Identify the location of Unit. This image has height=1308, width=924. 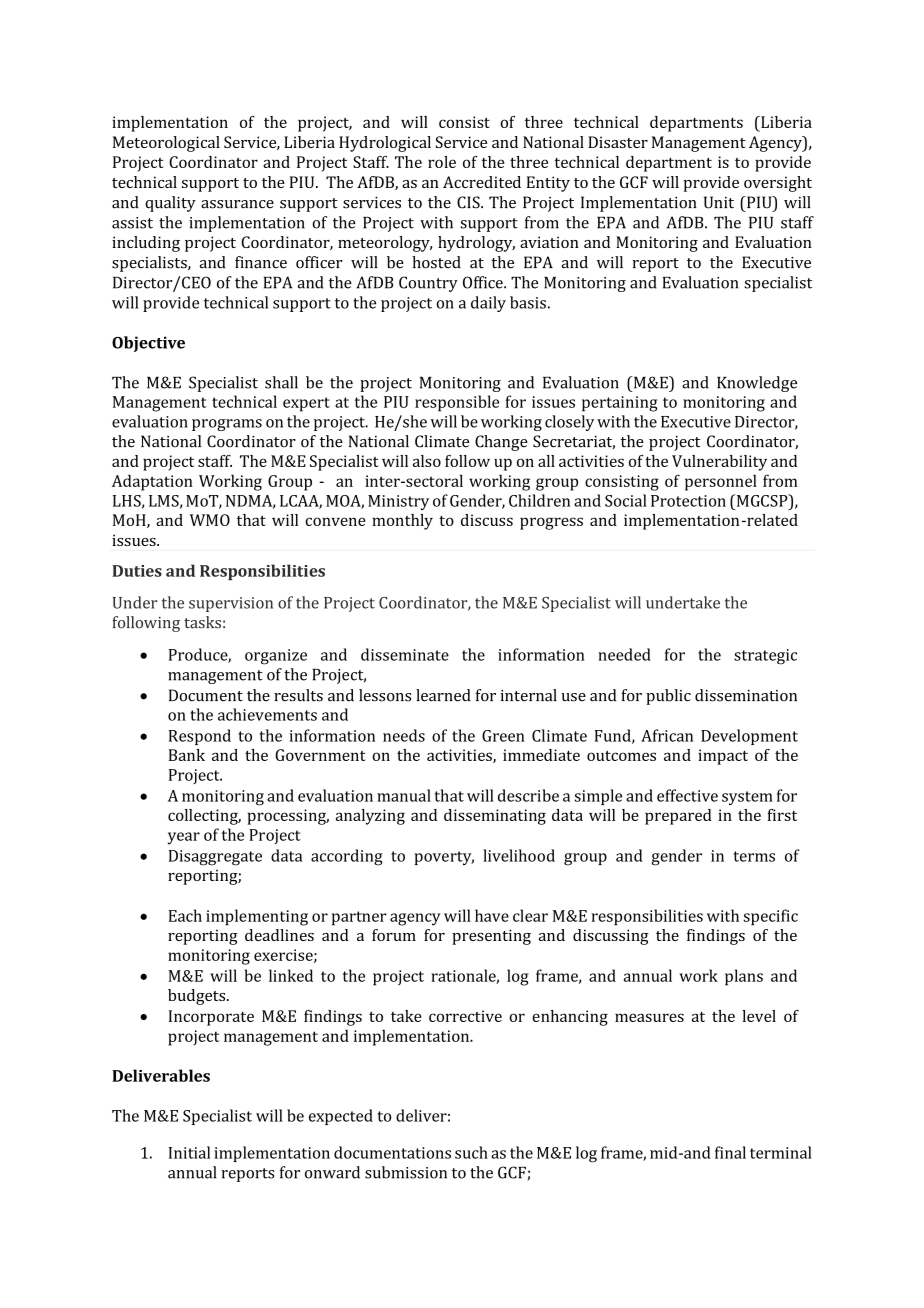
(719, 202).
